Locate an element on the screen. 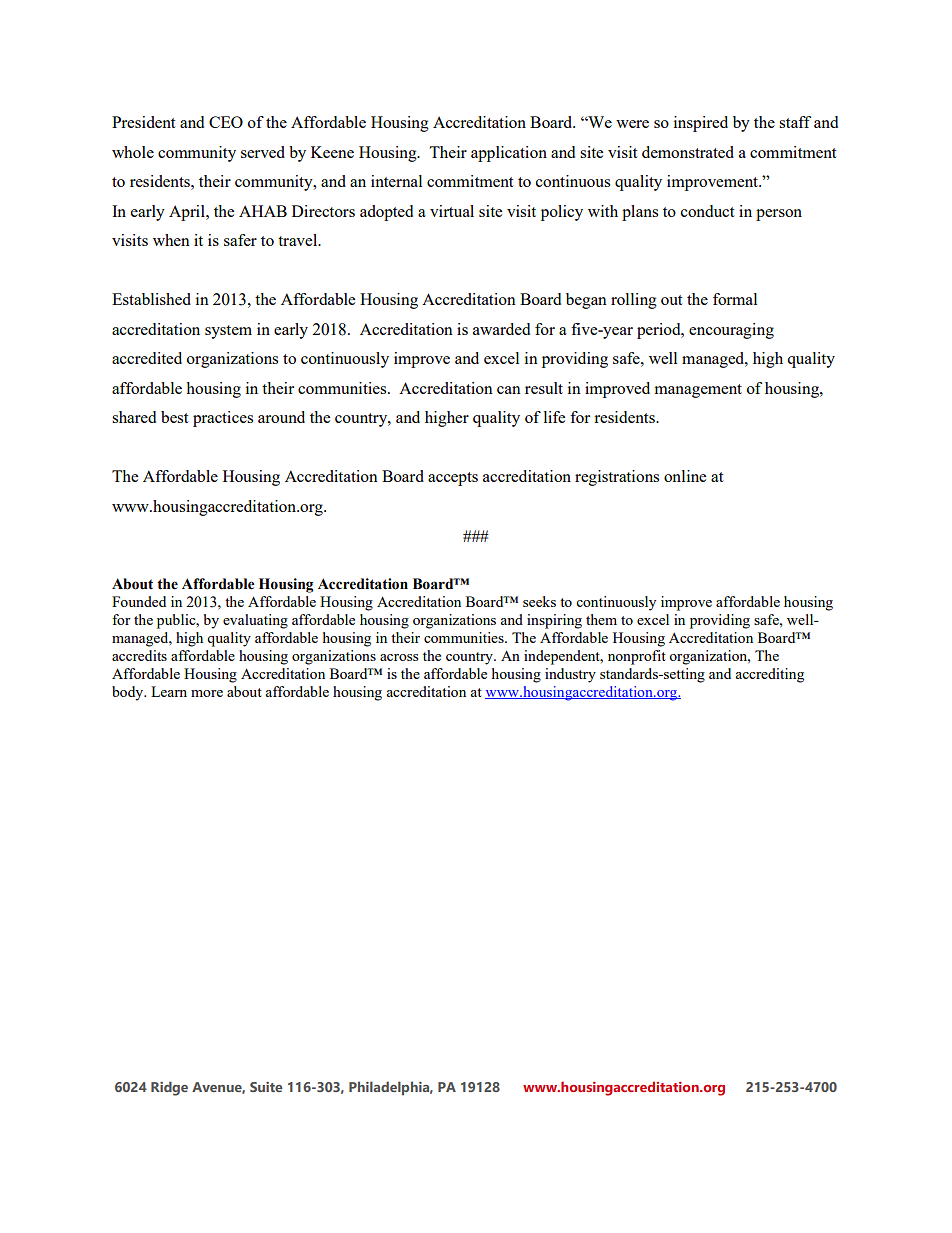 This screenshot has width=952, height=1233. demonstrated is located at coordinates (688, 152).
